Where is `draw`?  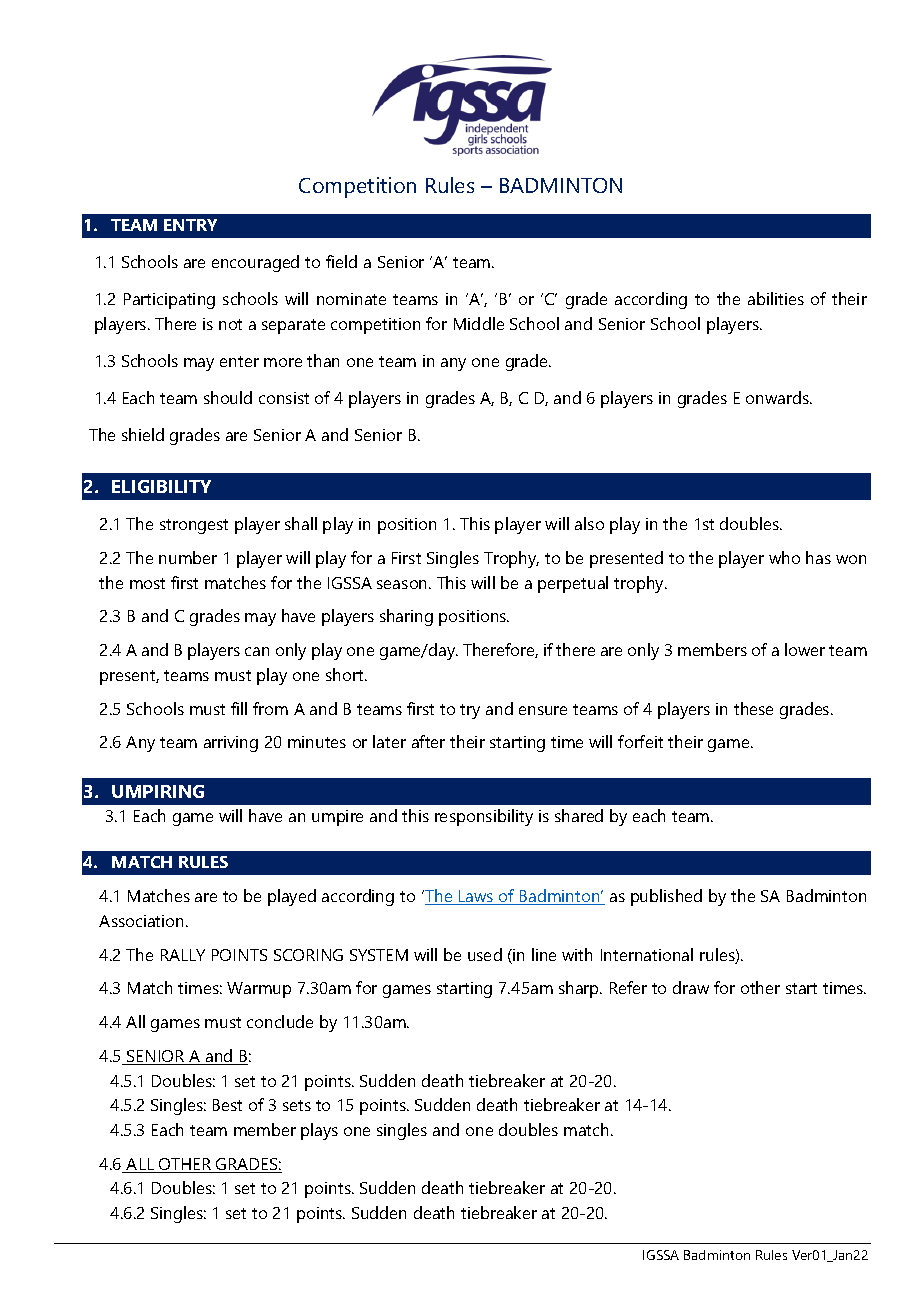 draw is located at coordinates (691, 987).
